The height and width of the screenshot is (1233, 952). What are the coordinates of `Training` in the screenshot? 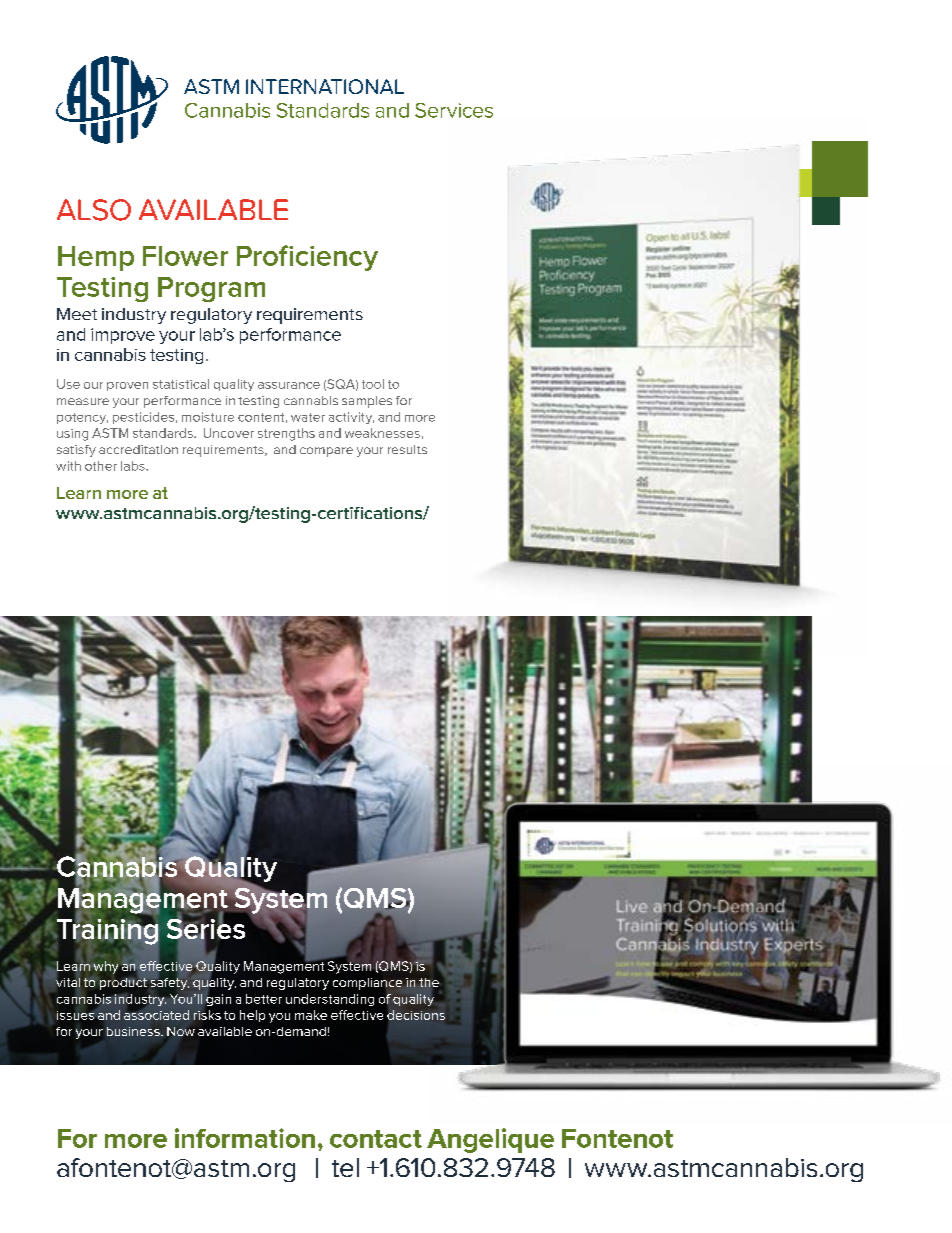 It's located at (106, 931).
